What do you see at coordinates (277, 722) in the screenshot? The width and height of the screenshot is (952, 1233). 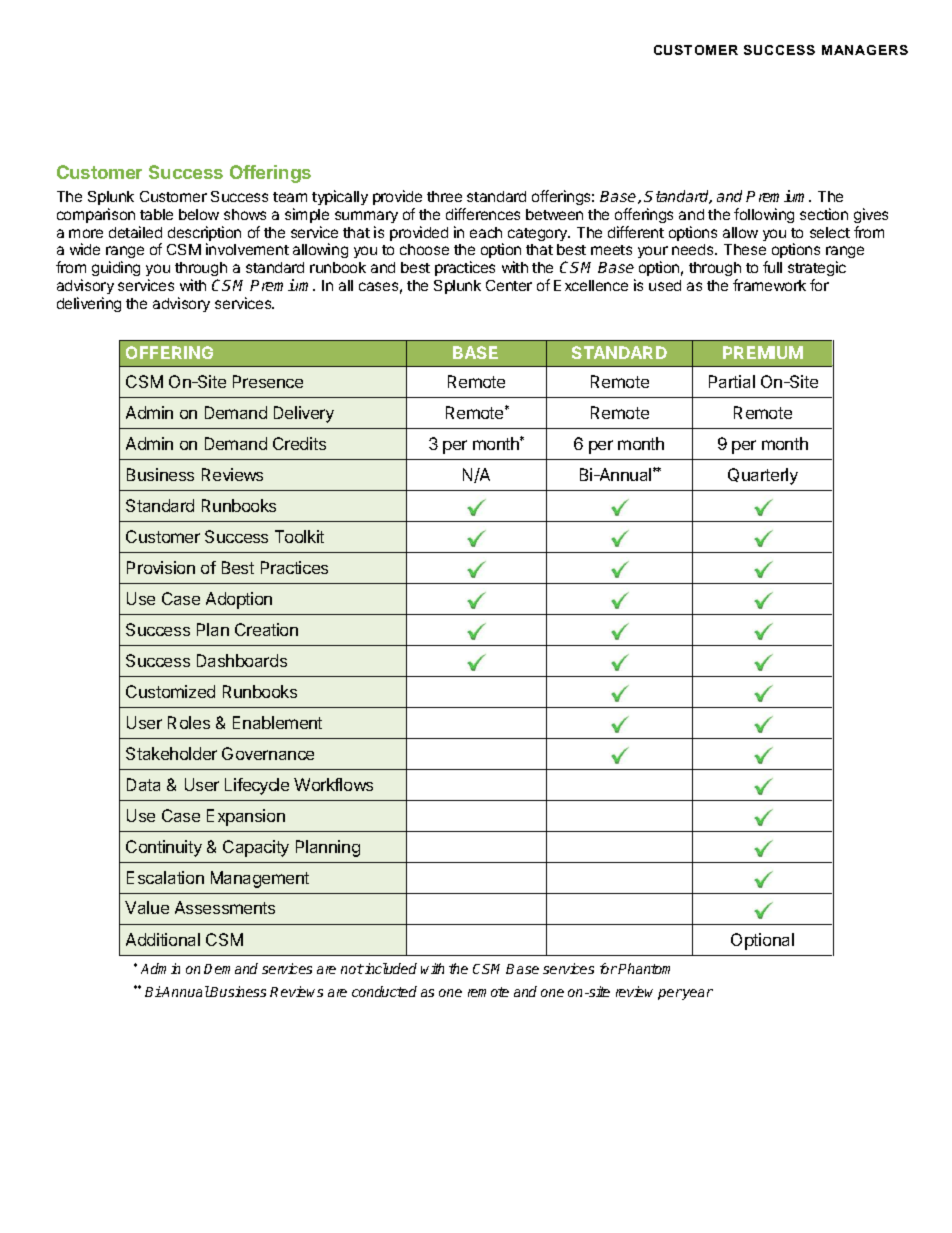 I see `Enablement` at bounding box center [277, 722].
